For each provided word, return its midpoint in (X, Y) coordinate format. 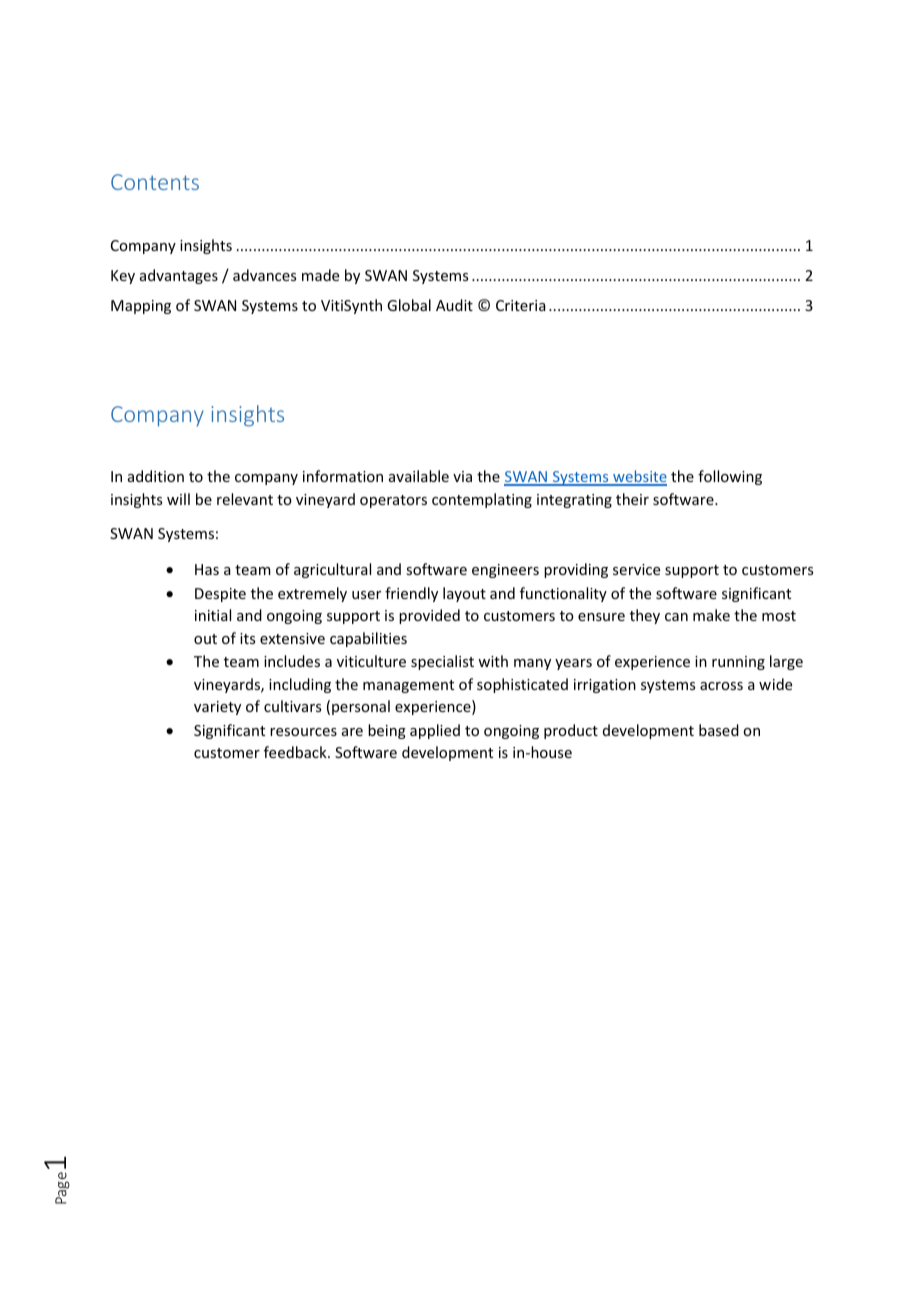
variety (217, 708)
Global (409, 305)
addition (156, 476)
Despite (220, 595)
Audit (454, 305)
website (639, 477)
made (320, 275)
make (711, 615)
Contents (155, 182)
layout (464, 594)
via (462, 476)
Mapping (141, 307)
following (730, 477)
